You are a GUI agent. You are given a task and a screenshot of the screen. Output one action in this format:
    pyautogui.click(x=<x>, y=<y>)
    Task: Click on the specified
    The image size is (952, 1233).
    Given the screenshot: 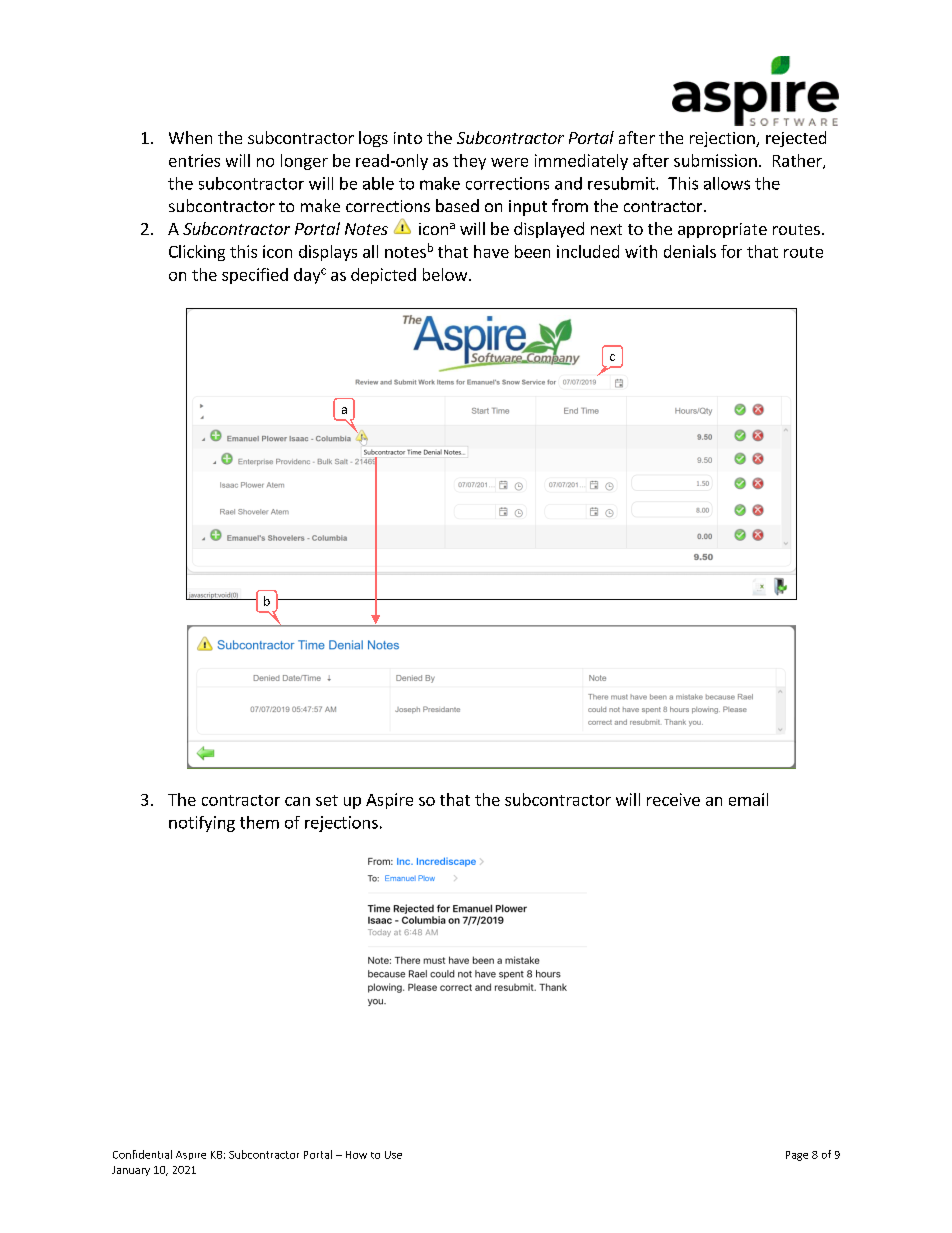 What is the action you would take?
    pyautogui.click(x=255, y=276)
